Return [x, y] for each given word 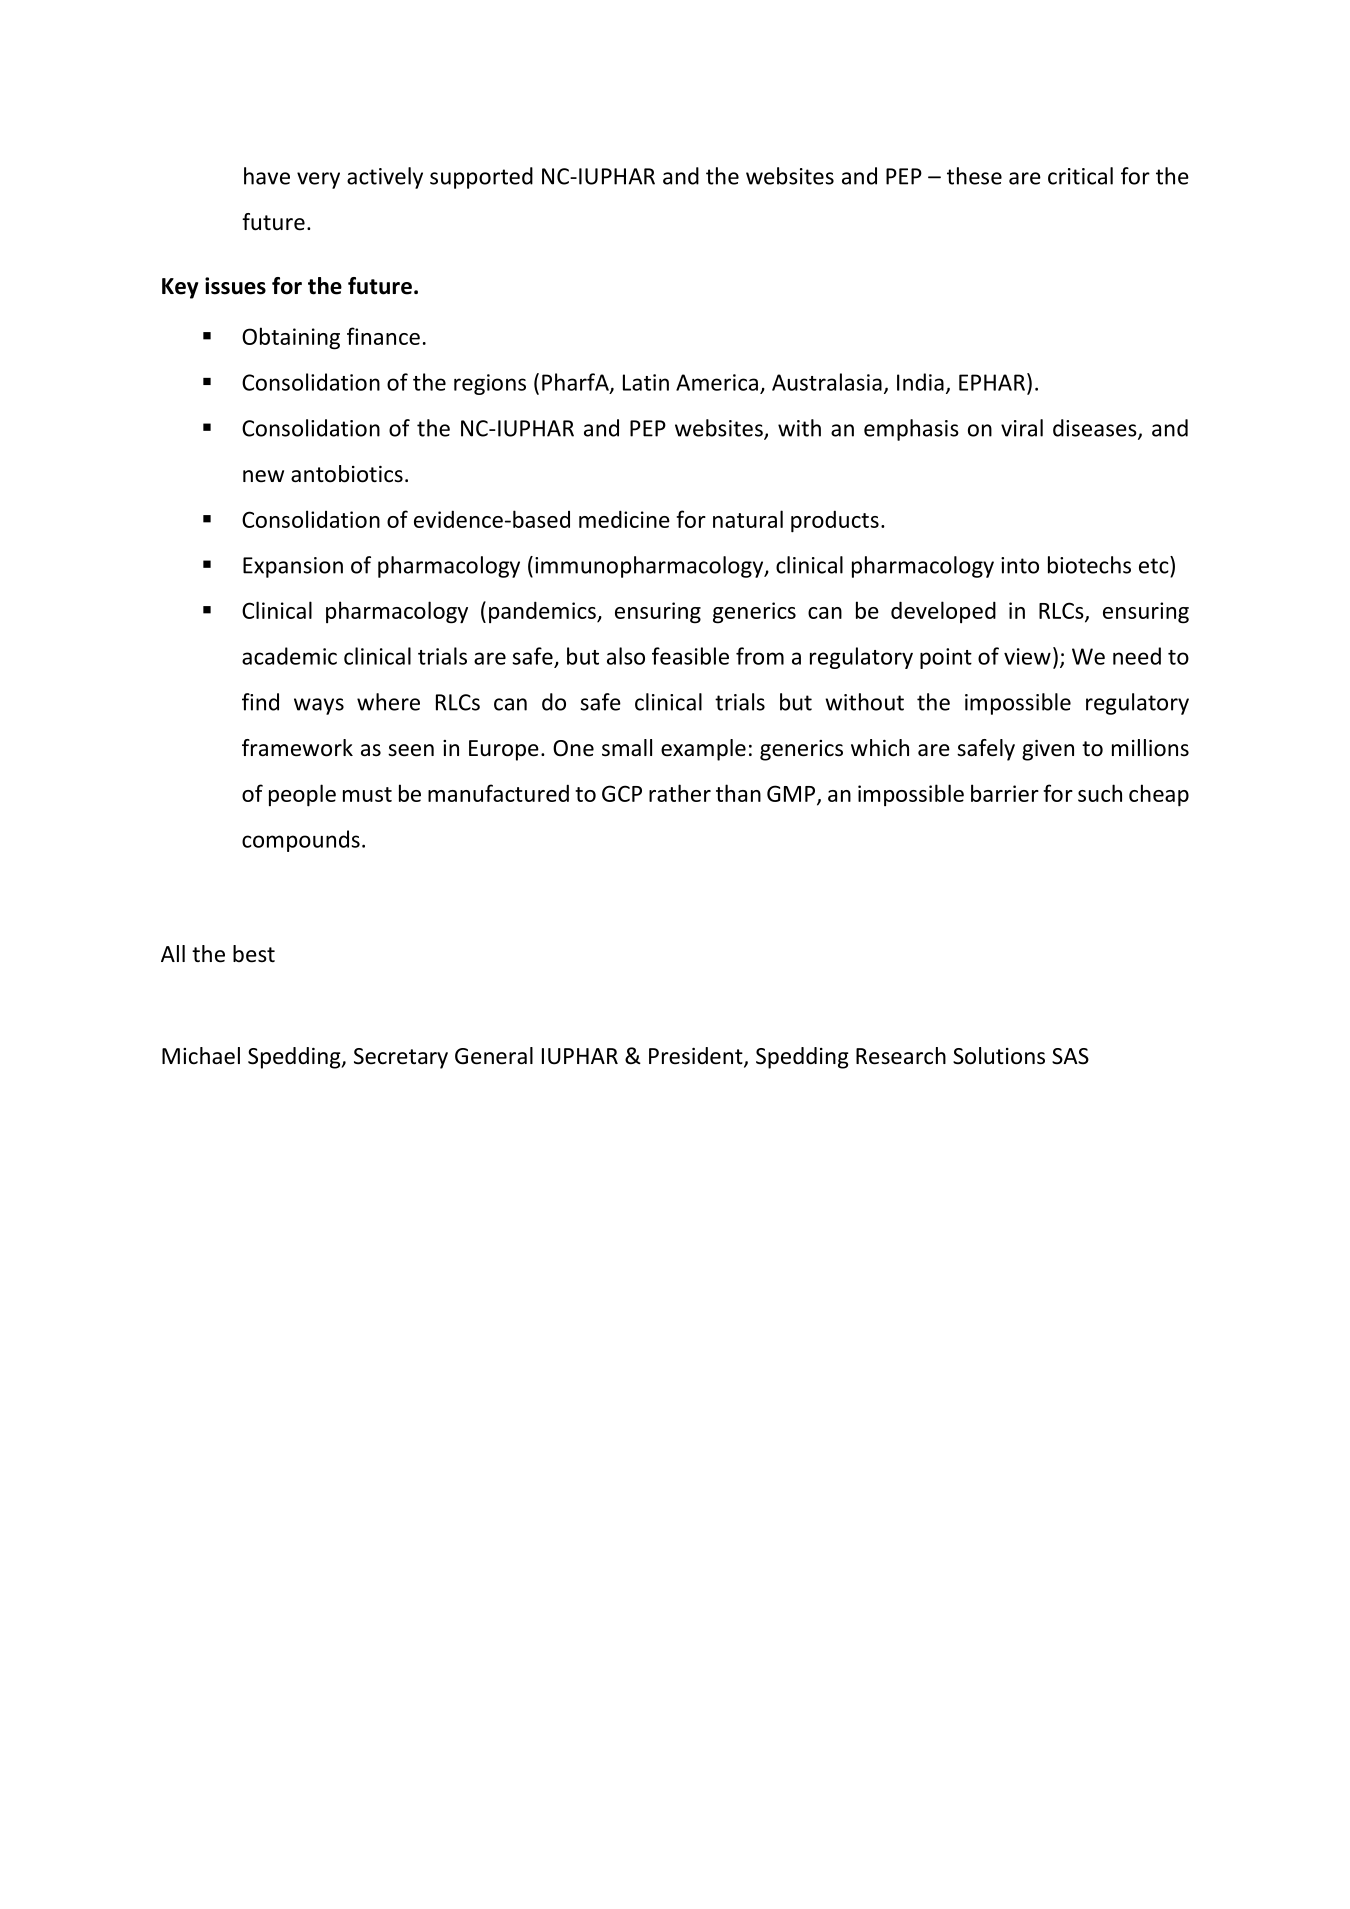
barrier [1005, 793]
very [318, 180]
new [263, 476]
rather [680, 793]
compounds [301, 841]
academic [289, 656]
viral [1022, 428]
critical [1080, 176]
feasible [690, 656]
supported [481, 178]
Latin [646, 382]
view [1027, 656]
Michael [201, 1056]
